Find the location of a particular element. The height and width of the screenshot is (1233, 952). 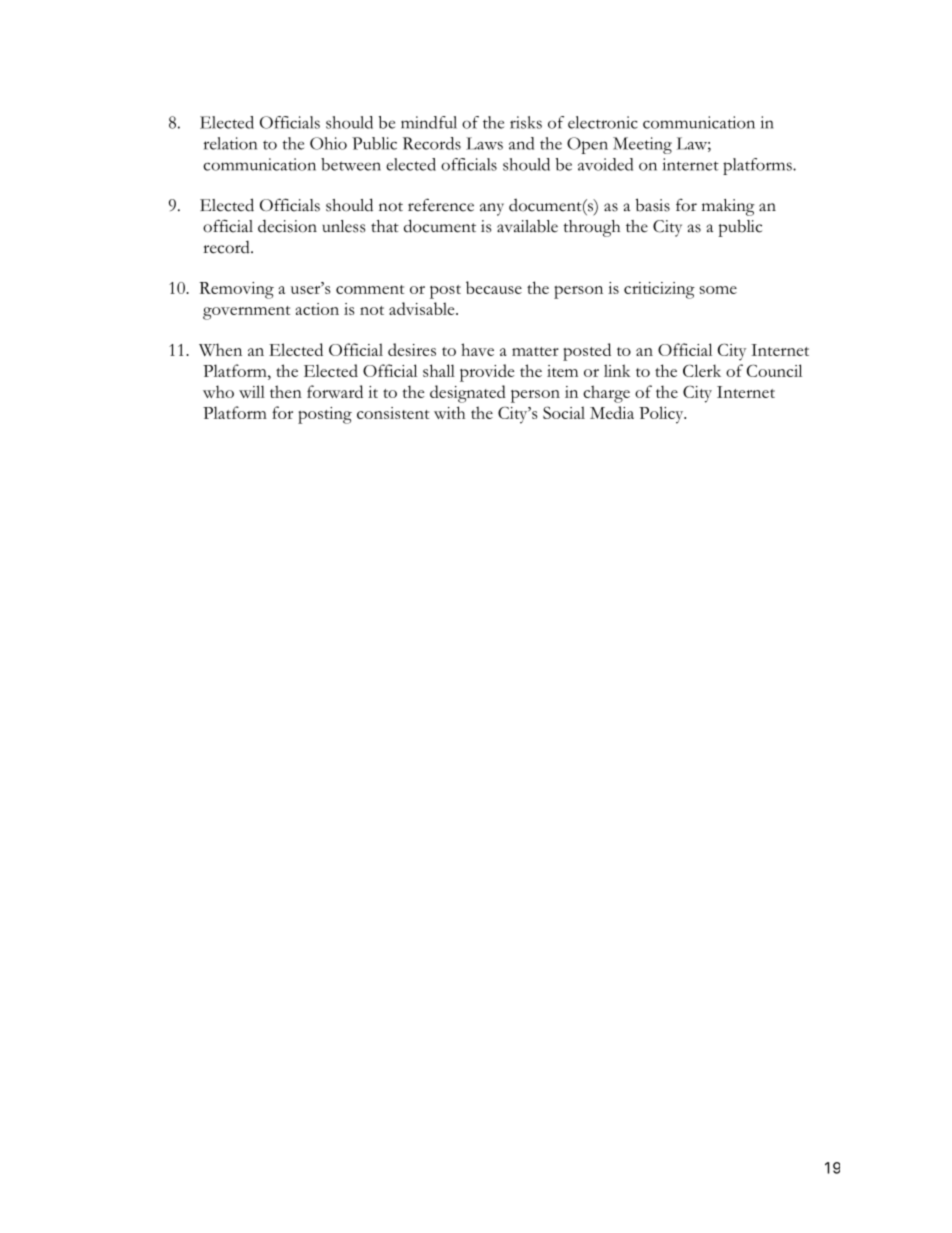

risks is located at coordinates (526, 122).
